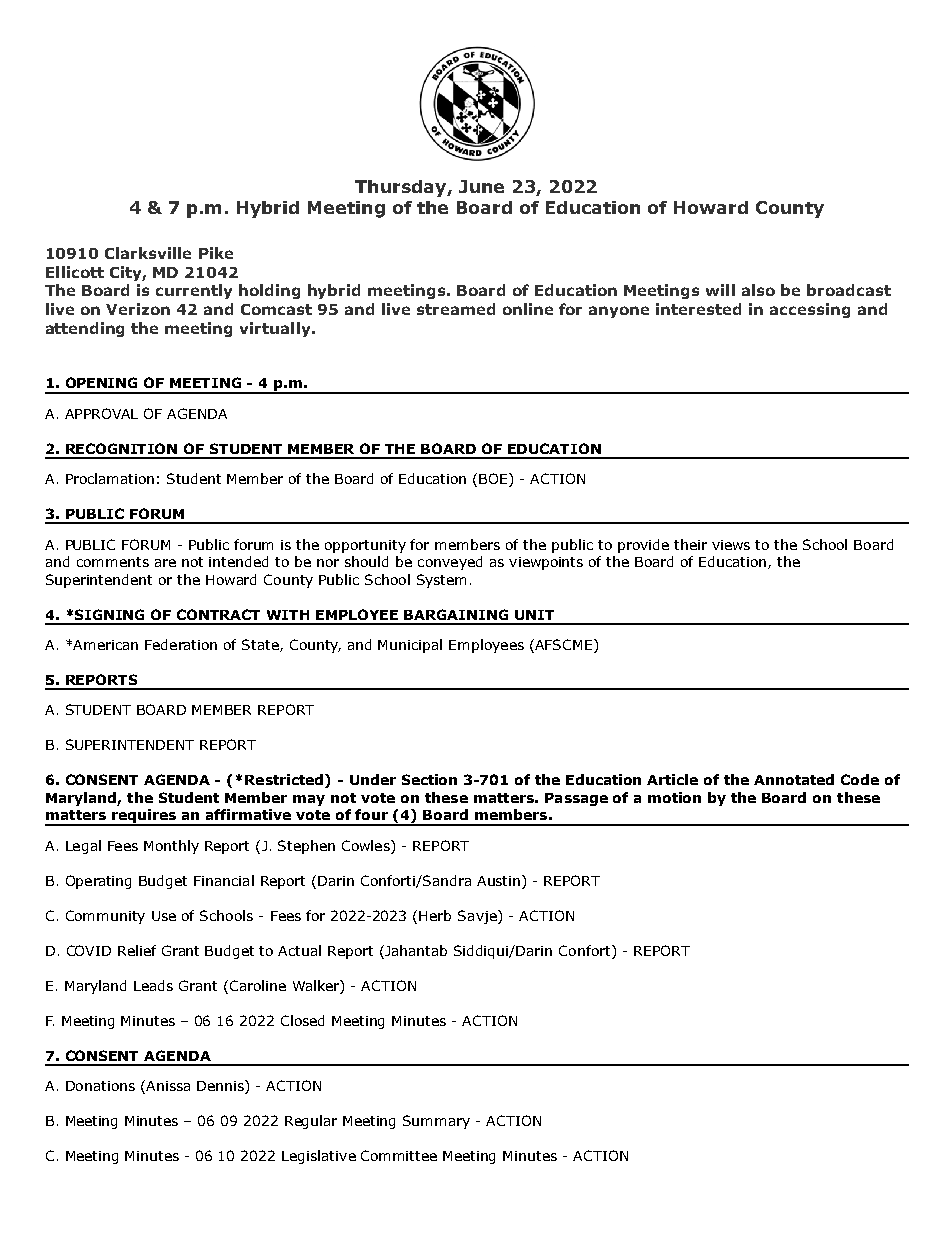 This screenshot has width=952, height=1233. I want to click on requires, so click(144, 817).
